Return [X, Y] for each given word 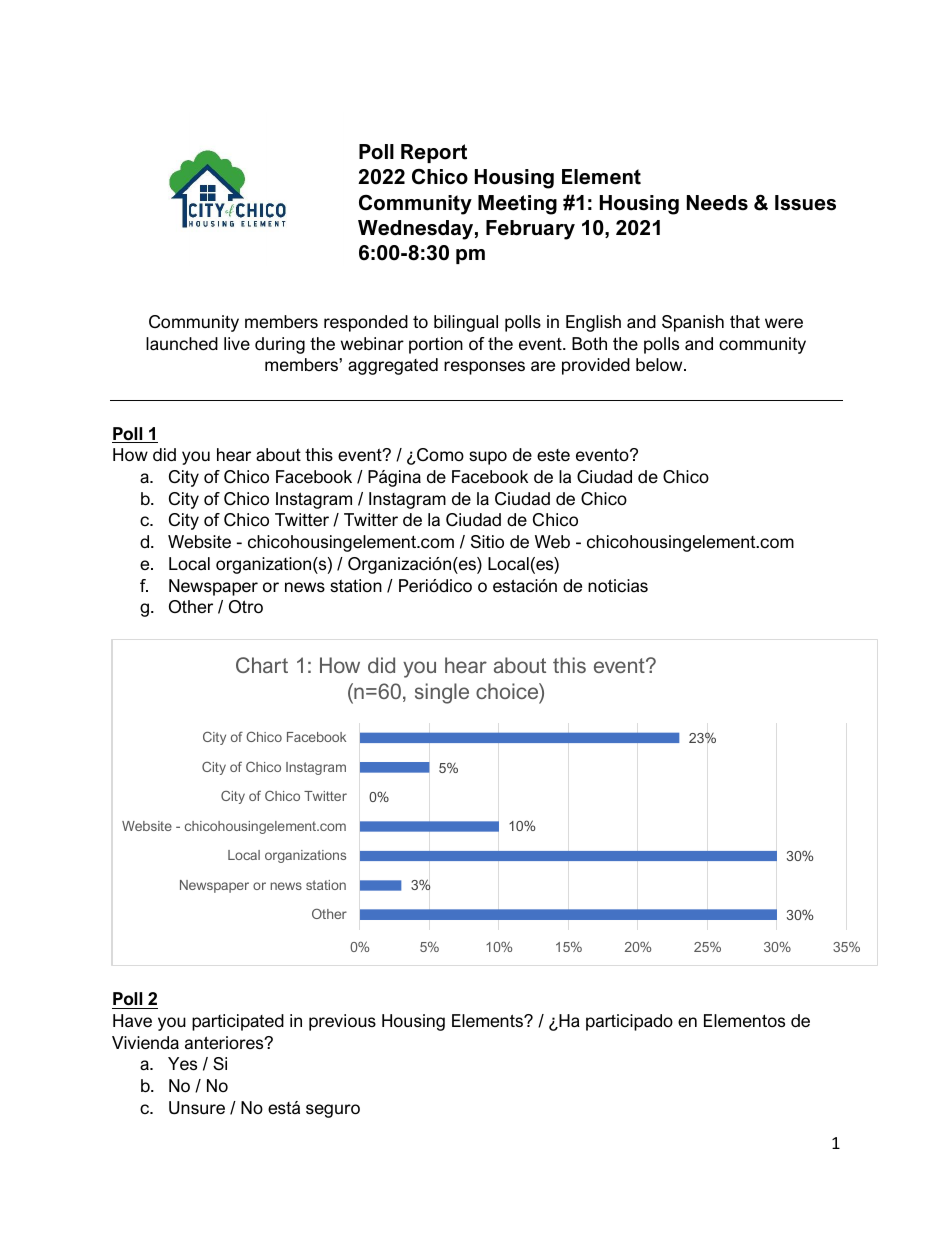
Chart [262, 665]
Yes [182, 1063]
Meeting [517, 205]
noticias [618, 585]
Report [434, 153]
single [442, 693]
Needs [717, 203]
